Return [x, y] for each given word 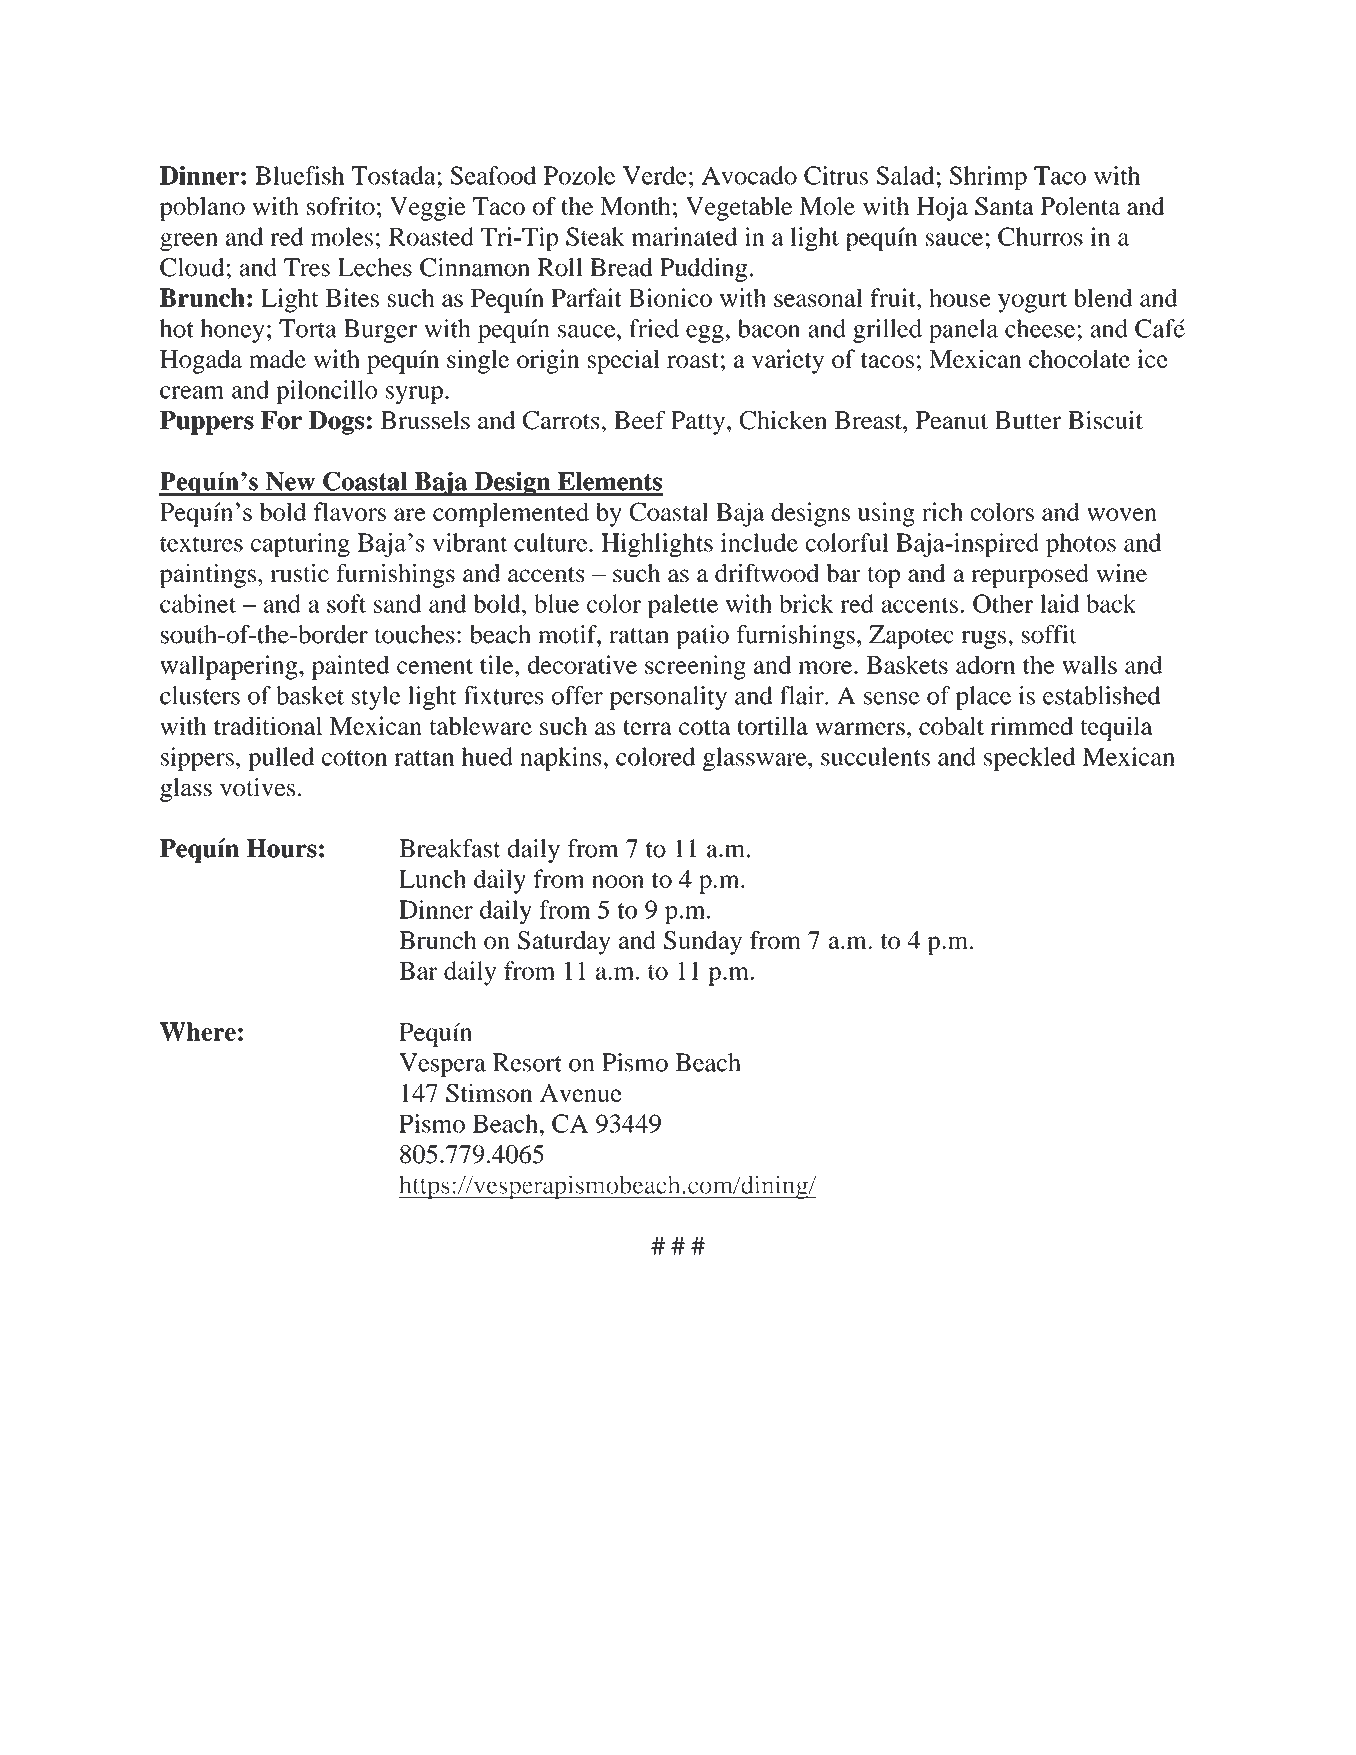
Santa [1004, 206]
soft [346, 603]
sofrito [341, 205]
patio [702, 637]
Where [198, 1031]
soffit [1049, 634]
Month [635, 206]
